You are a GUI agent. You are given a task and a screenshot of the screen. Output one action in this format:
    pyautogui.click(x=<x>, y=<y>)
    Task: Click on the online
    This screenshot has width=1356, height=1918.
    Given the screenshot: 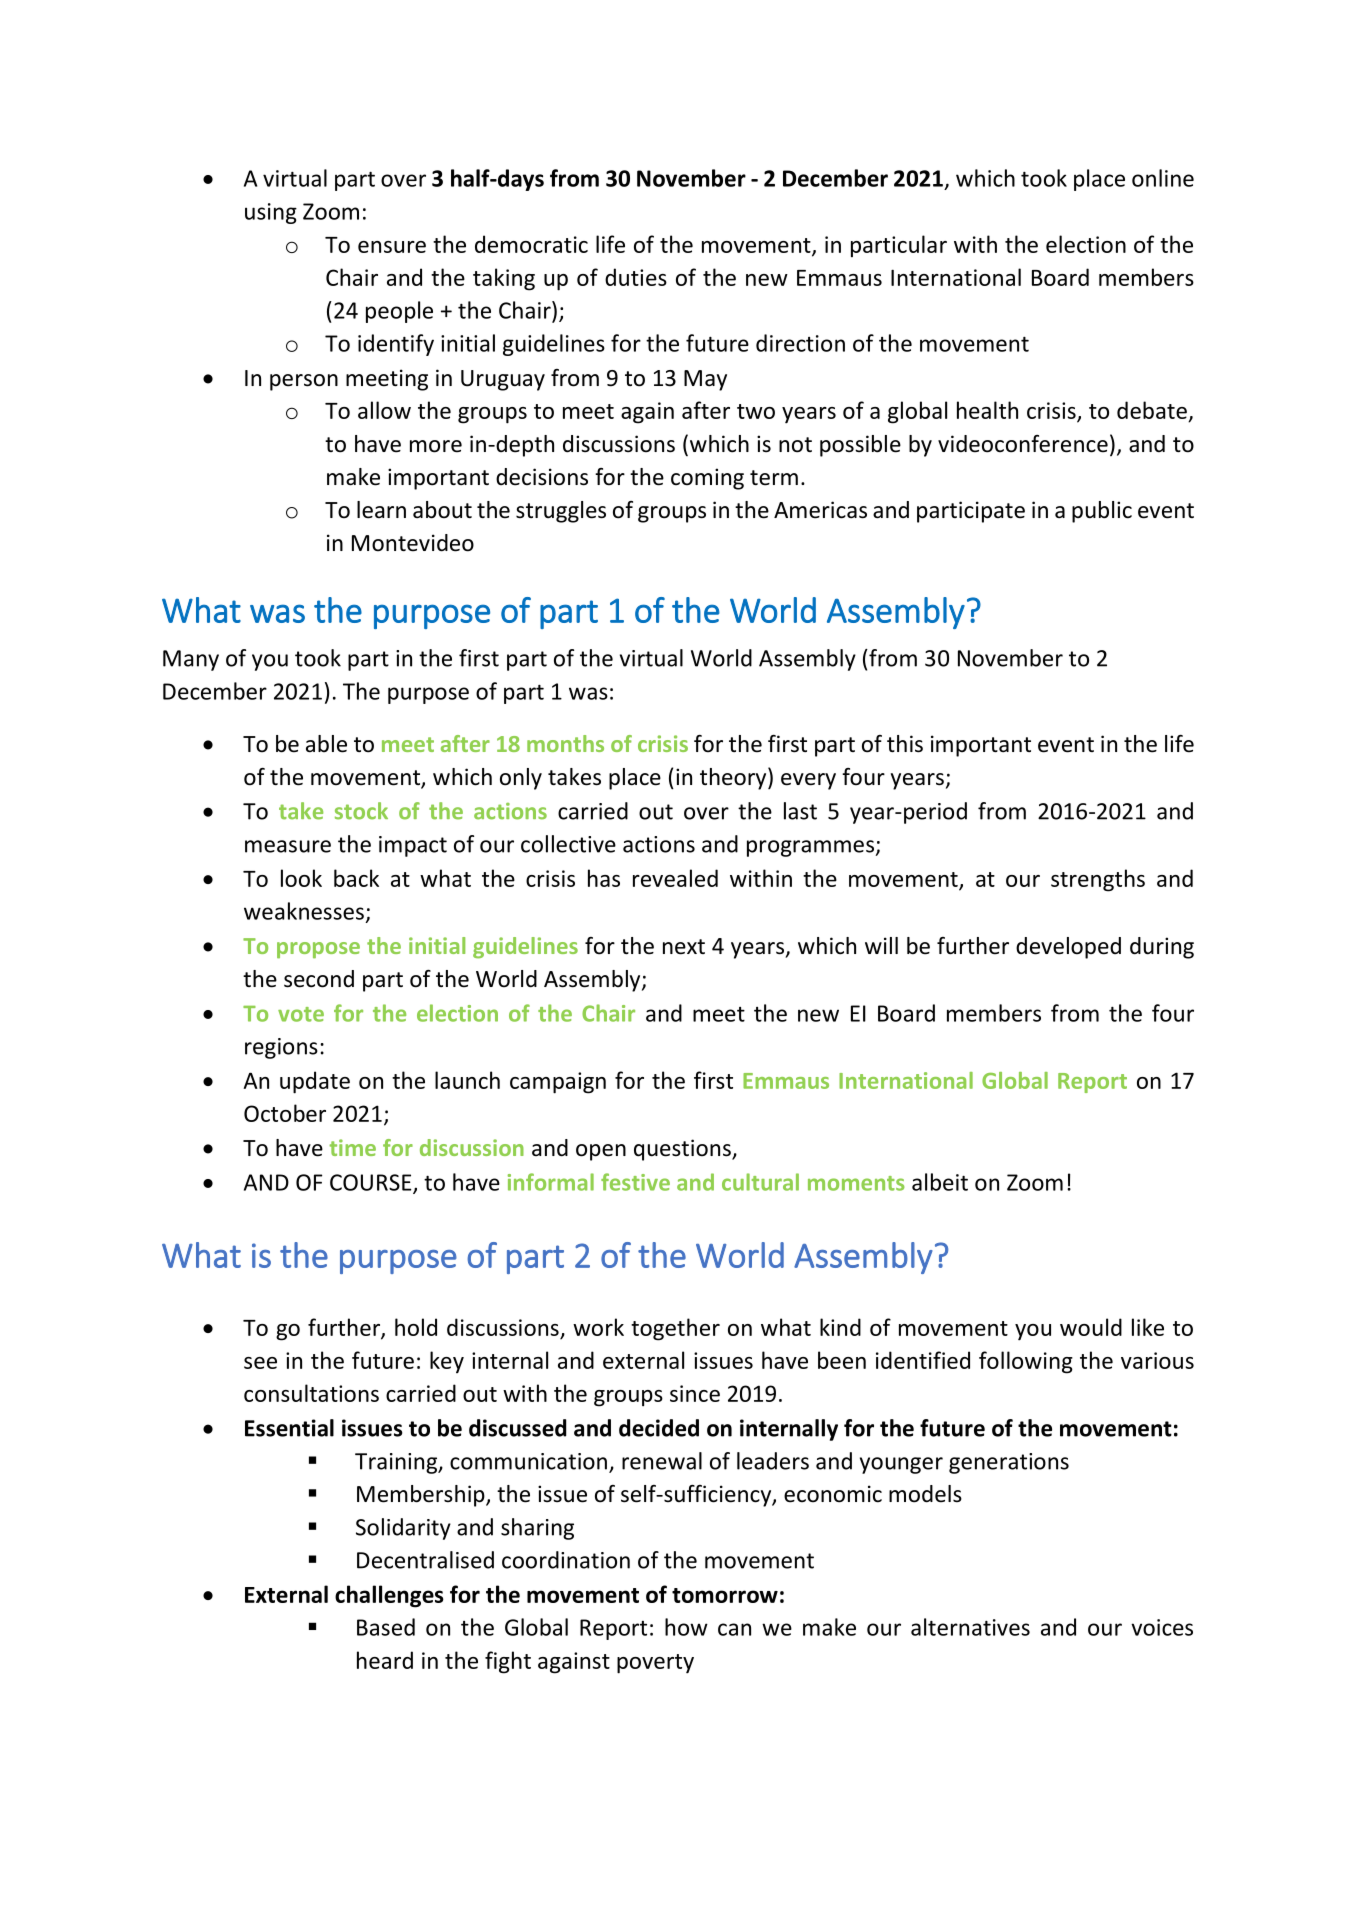 What is the action you would take?
    pyautogui.click(x=1163, y=178)
